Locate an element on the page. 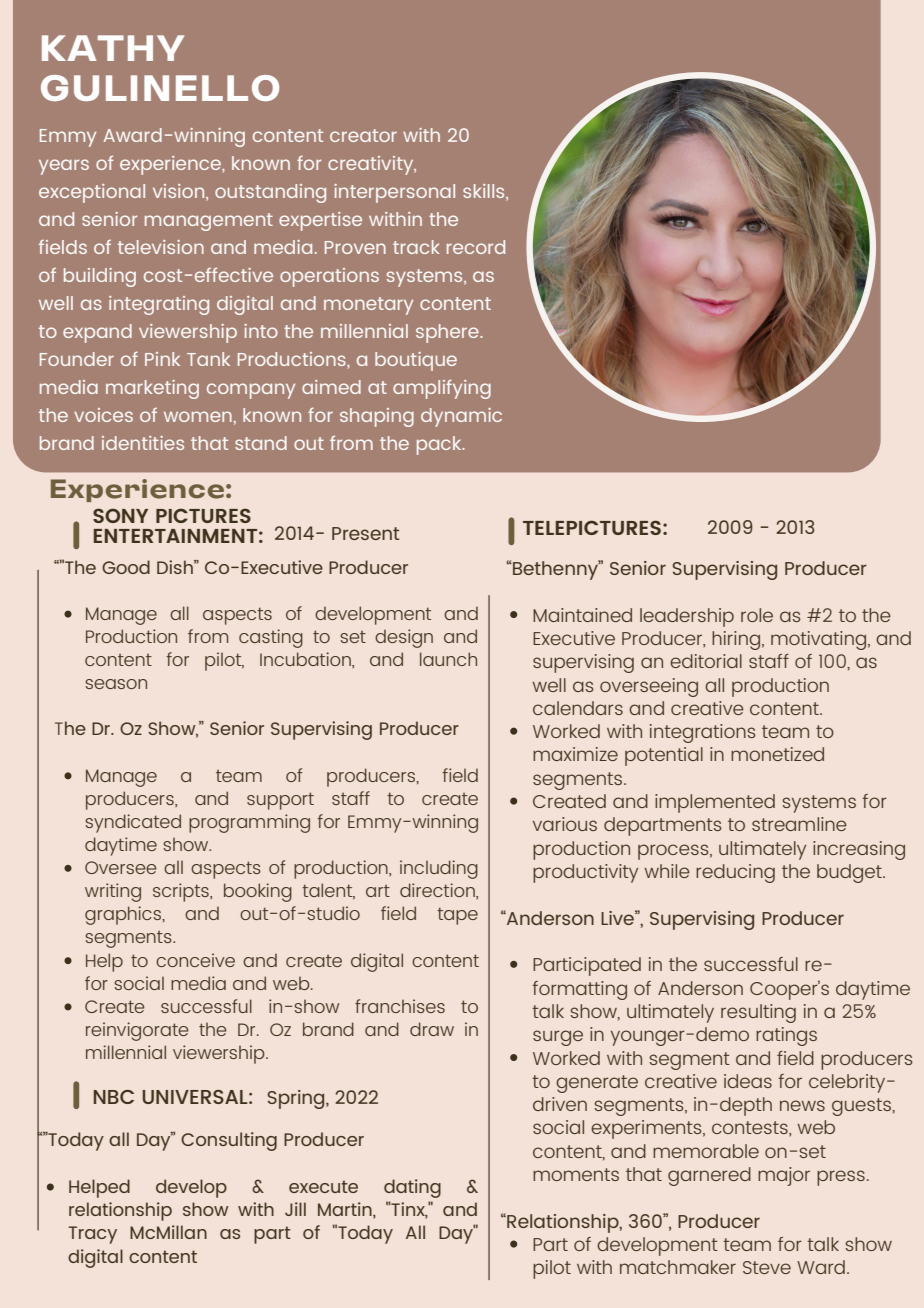 Image resolution: width=924 pixels, height=1308 pixels. tape is located at coordinates (457, 916).
